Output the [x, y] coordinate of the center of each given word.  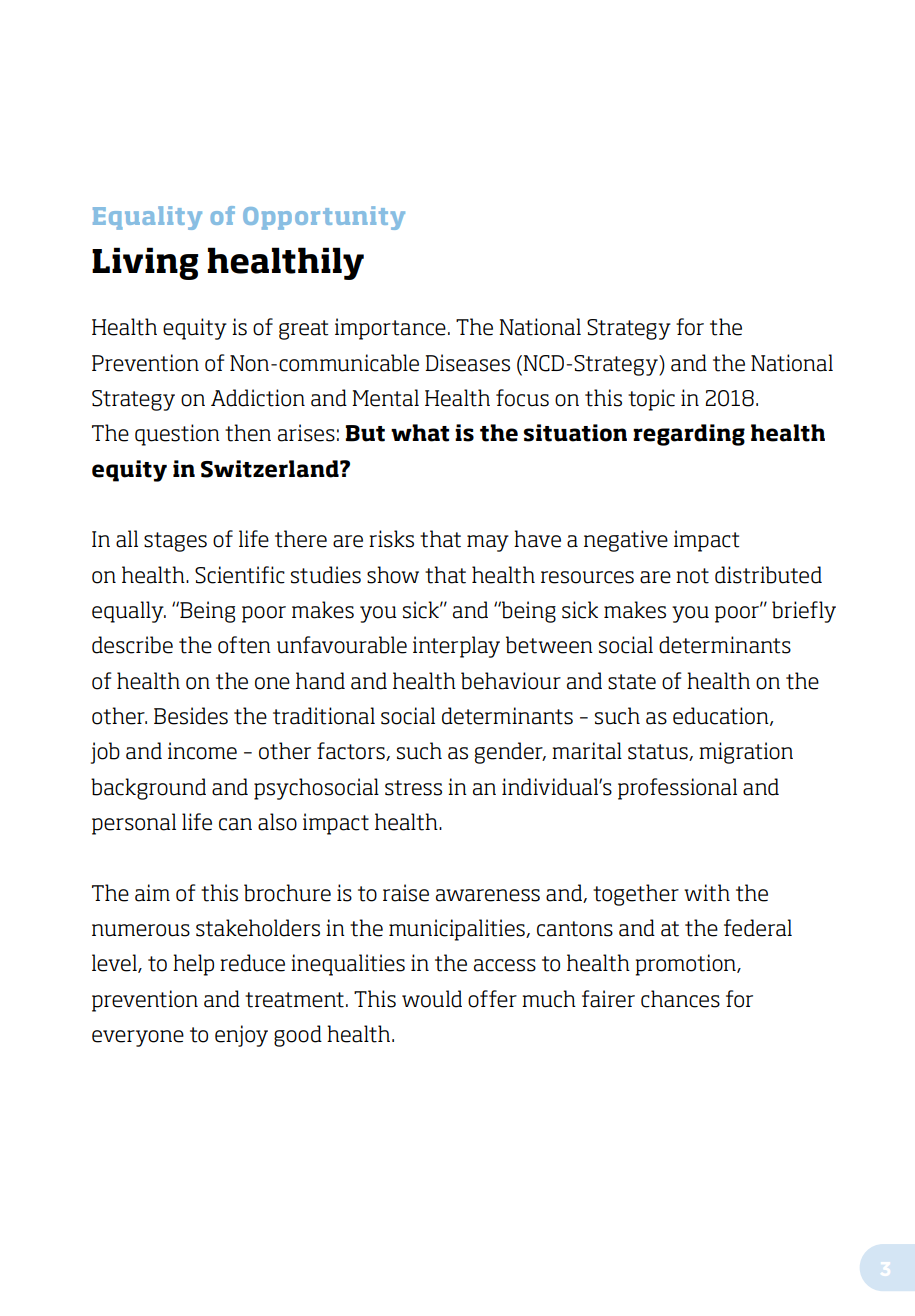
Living [145, 263]
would [432, 999]
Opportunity [324, 218]
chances [680, 999]
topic [651, 400]
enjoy [241, 1036]
